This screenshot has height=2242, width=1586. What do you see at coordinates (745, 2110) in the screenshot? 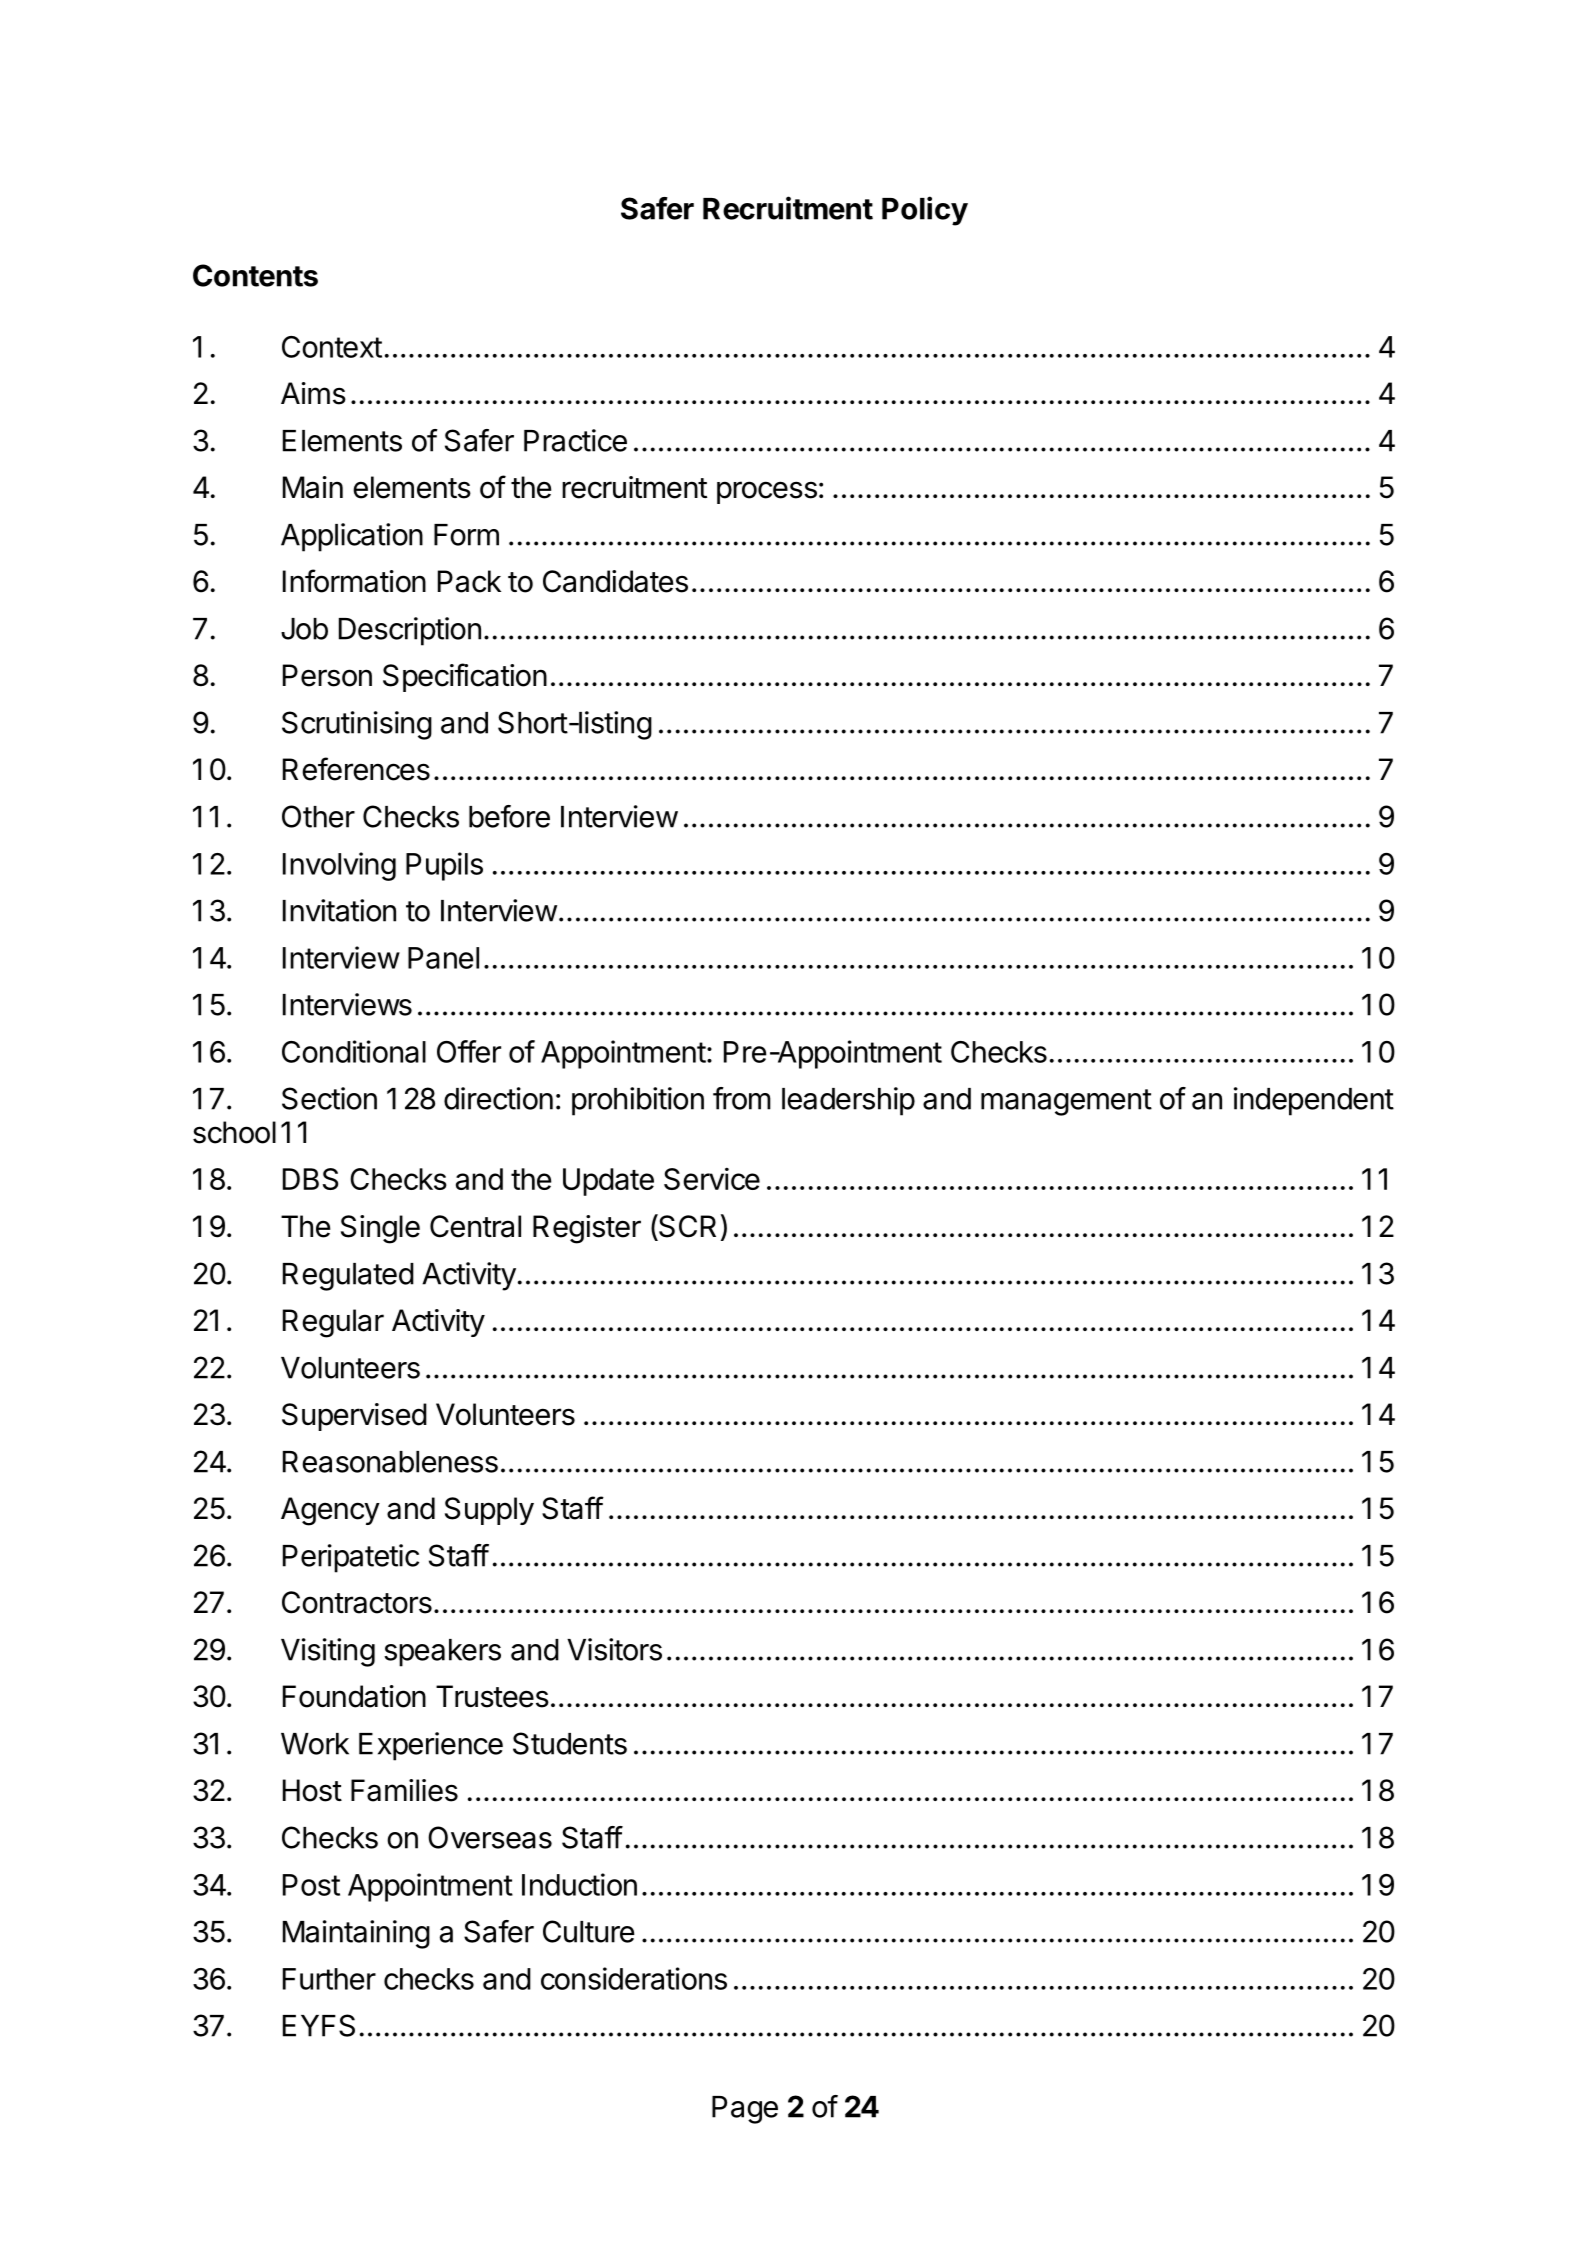
I see `Page` at bounding box center [745, 2110].
